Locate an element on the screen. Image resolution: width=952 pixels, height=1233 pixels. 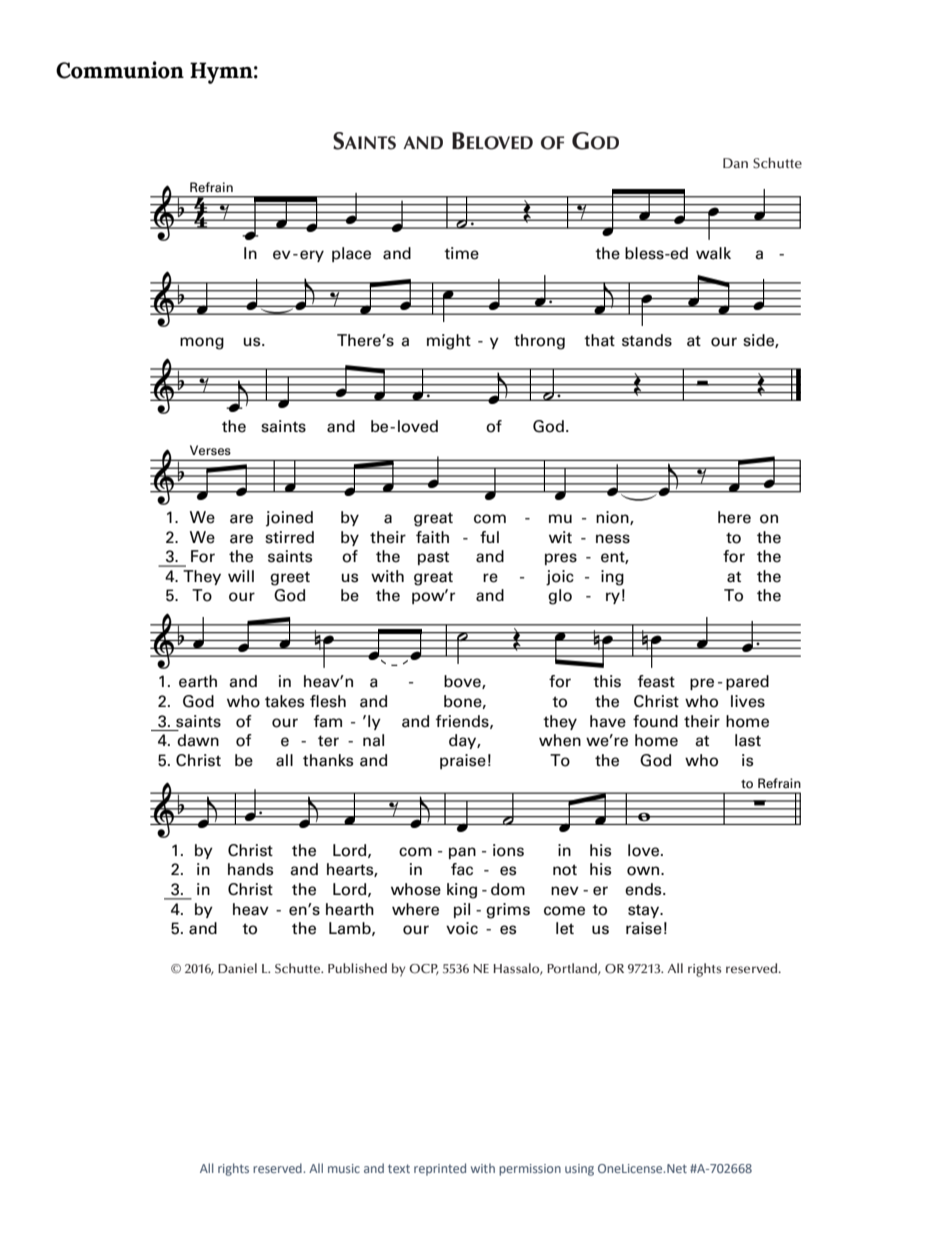
pil is located at coordinates (462, 910).
